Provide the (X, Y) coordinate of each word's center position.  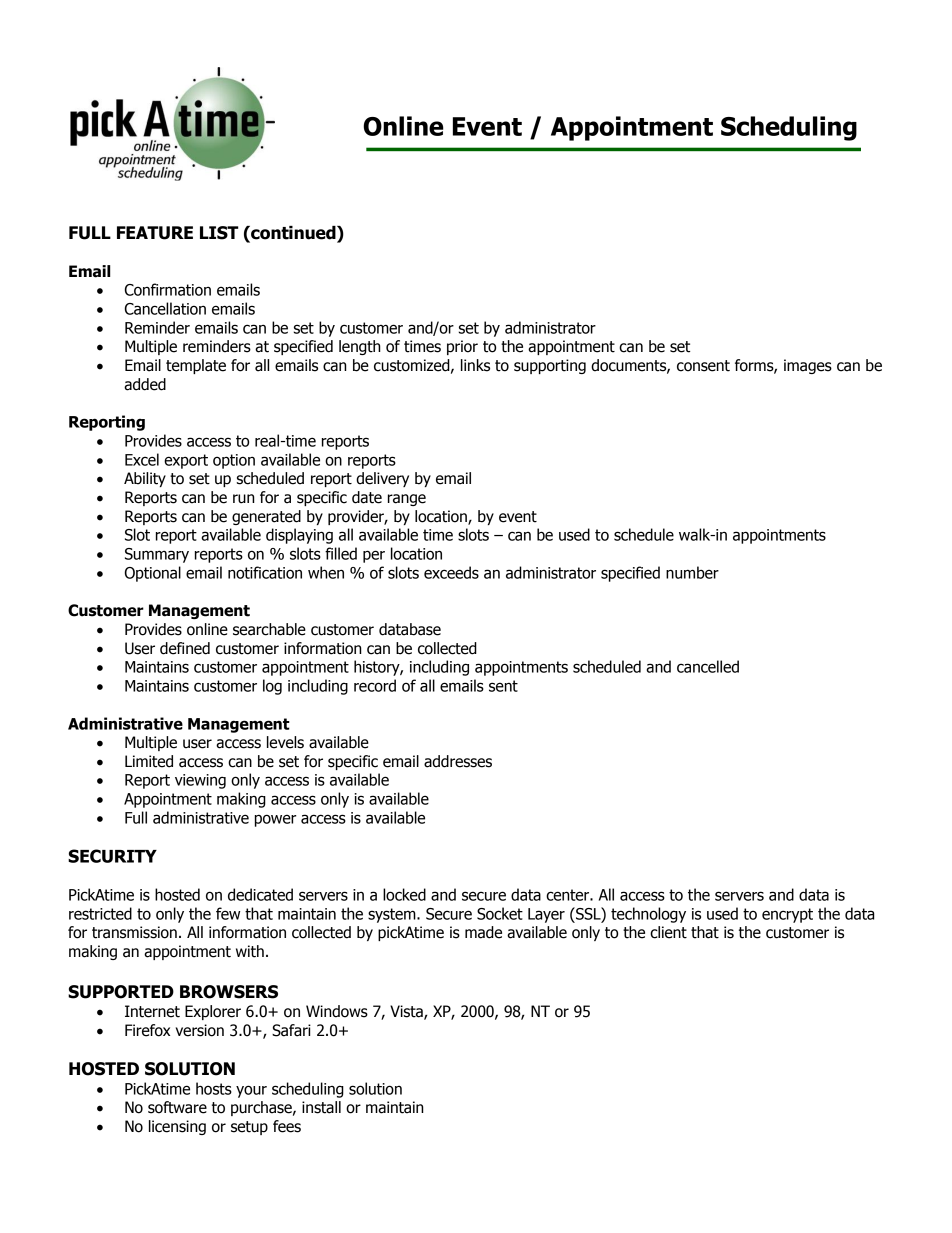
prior (462, 347)
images (808, 366)
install (321, 1107)
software (177, 1107)
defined (185, 648)
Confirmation (168, 289)
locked (404, 894)
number (692, 572)
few (228, 913)
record (375, 685)
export (186, 461)
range (407, 500)
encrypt (787, 915)
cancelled (708, 666)
